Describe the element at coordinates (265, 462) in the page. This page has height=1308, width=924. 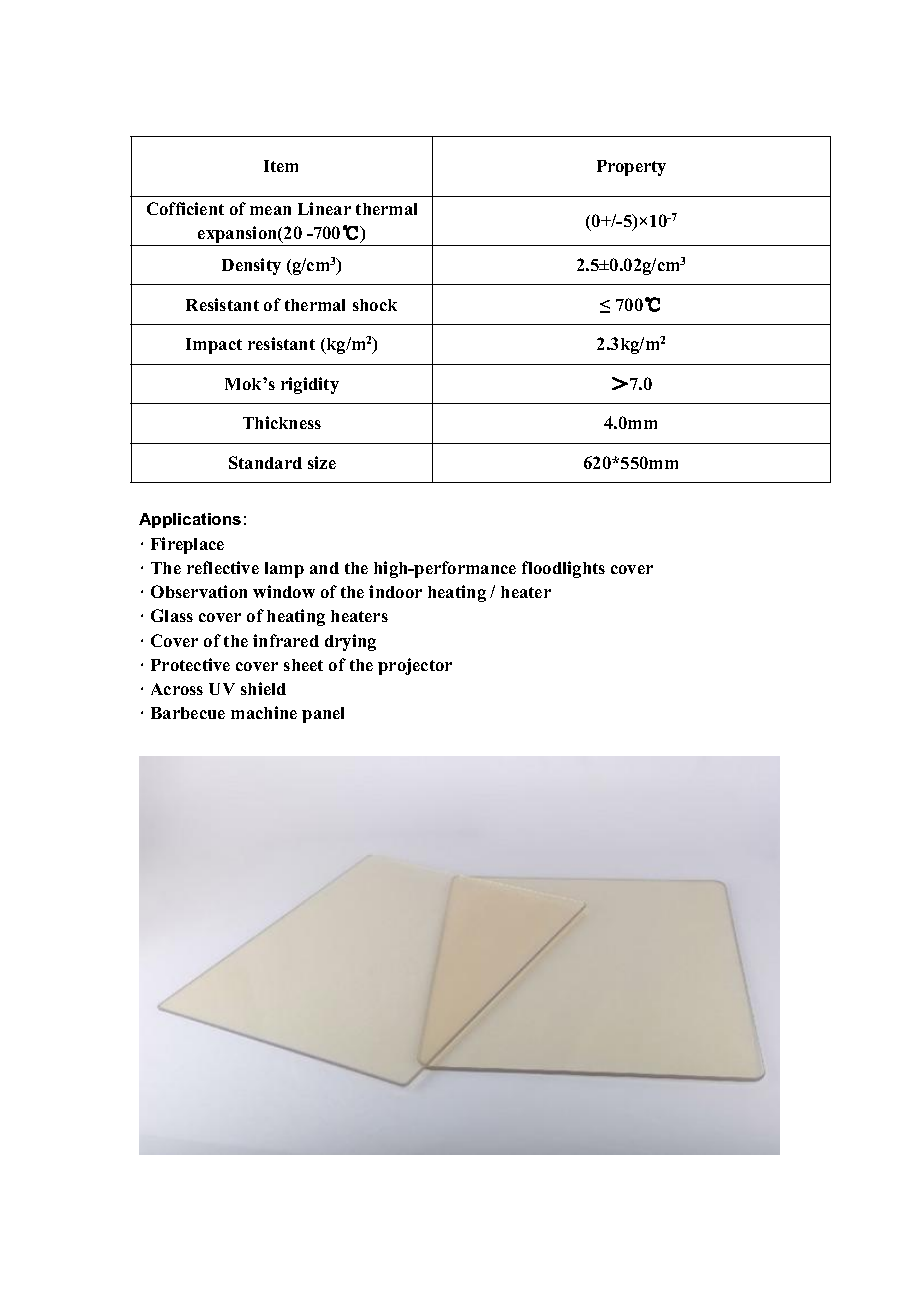
I see `Standard` at that location.
